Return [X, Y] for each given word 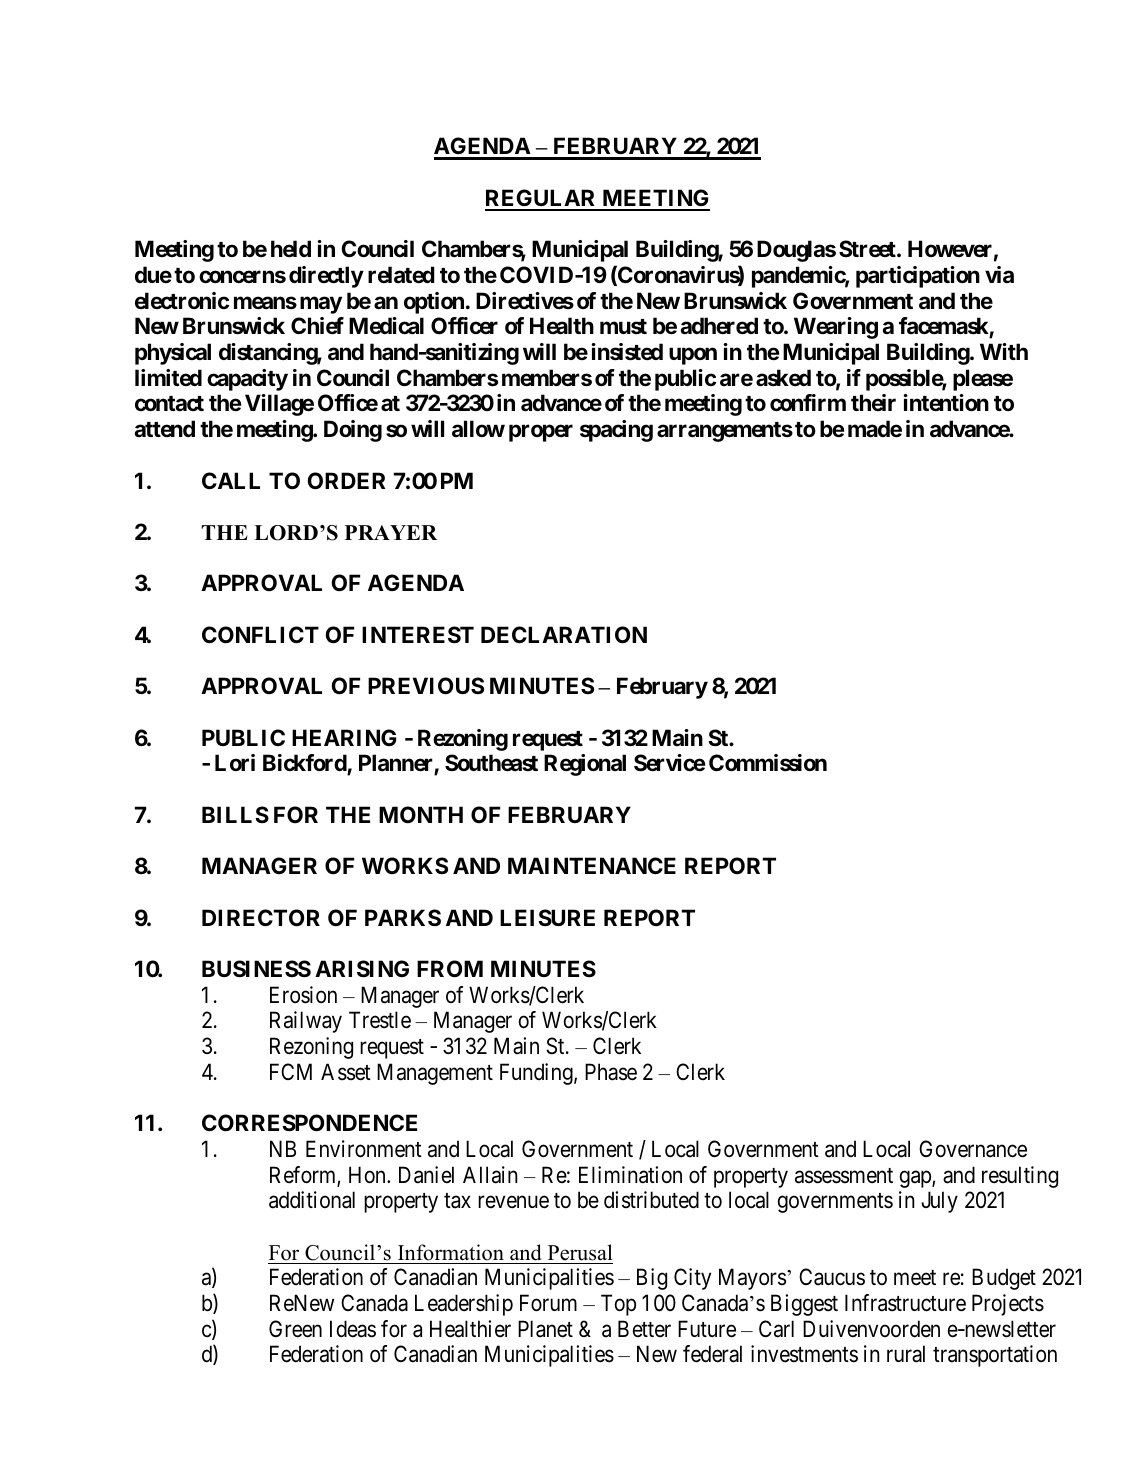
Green [295, 1329]
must [623, 327]
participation [918, 277]
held [291, 248]
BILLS [235, 814]
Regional [585, 765]
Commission [768, 763]
